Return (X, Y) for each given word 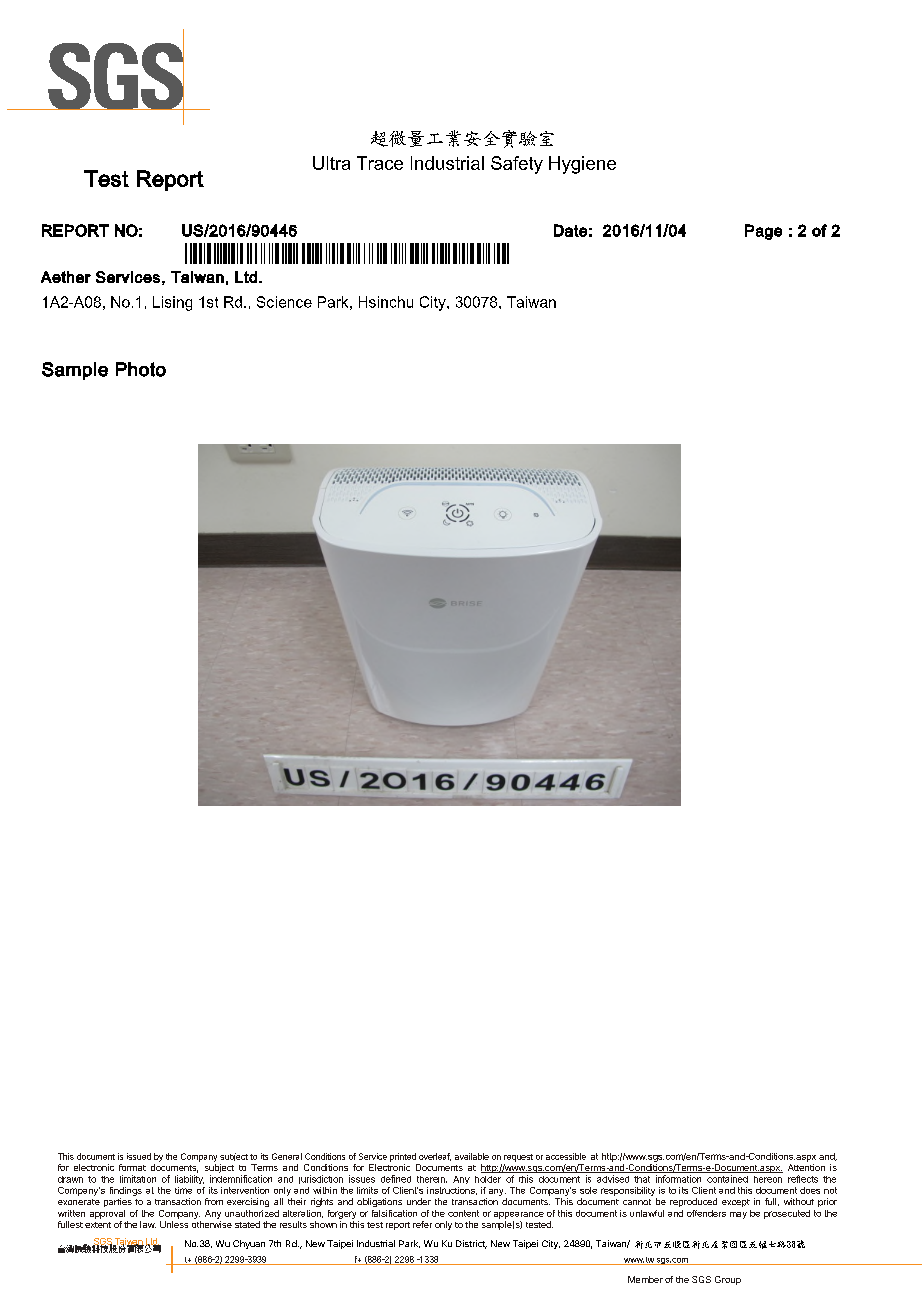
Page (763, 232)
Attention (806, 1167)
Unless (174, 1224)
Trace (380, 163)
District (471, 1244)
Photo (141, 369)
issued (139, 1156)
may (738, 1215)
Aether (66, 277)
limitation (138, 1179)
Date (570, 230)
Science (284, 302)
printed (403, 1157)
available (472, 1156)
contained (727, 1179)
